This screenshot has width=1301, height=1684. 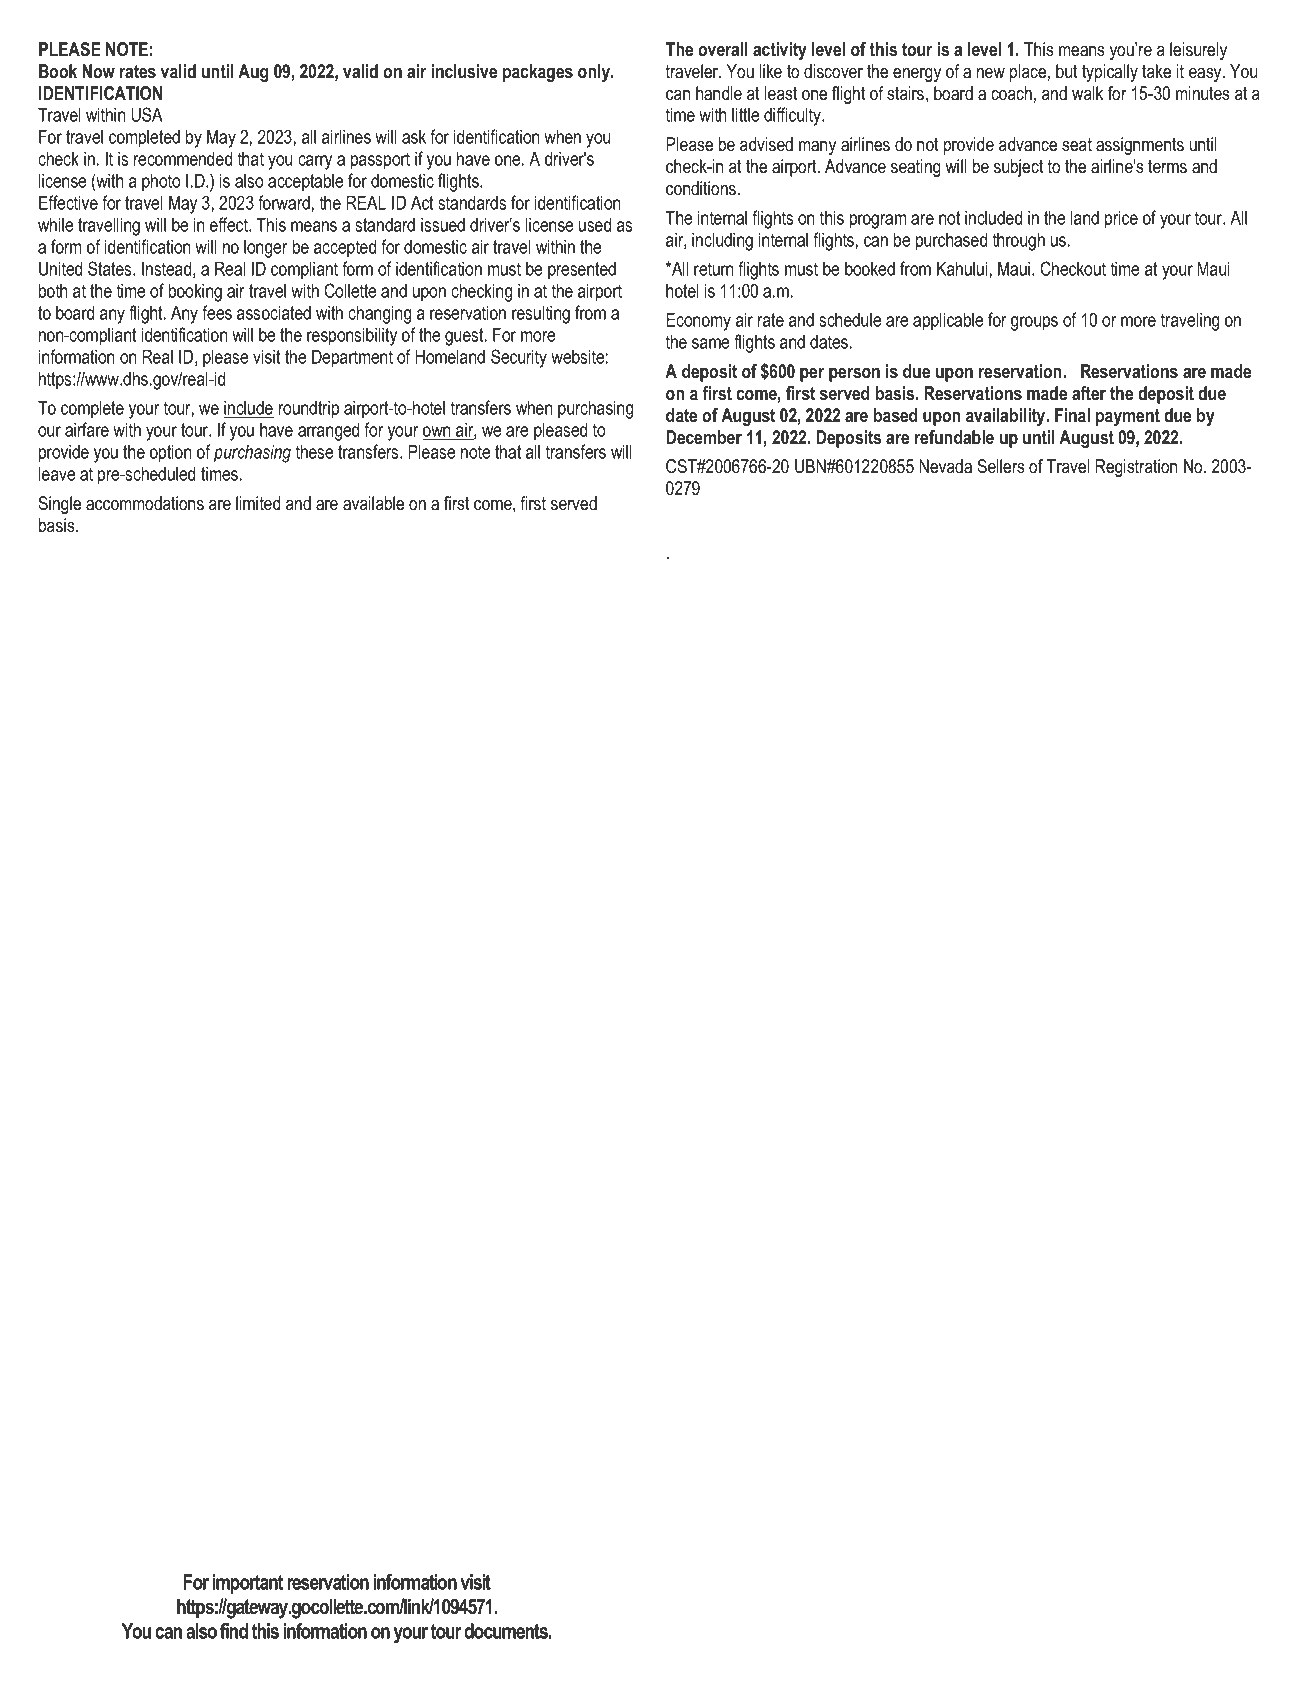 What do you see at coordinates (247, 1584) in the screenshot?
I see `important` at bounding box center [247, 1584].
